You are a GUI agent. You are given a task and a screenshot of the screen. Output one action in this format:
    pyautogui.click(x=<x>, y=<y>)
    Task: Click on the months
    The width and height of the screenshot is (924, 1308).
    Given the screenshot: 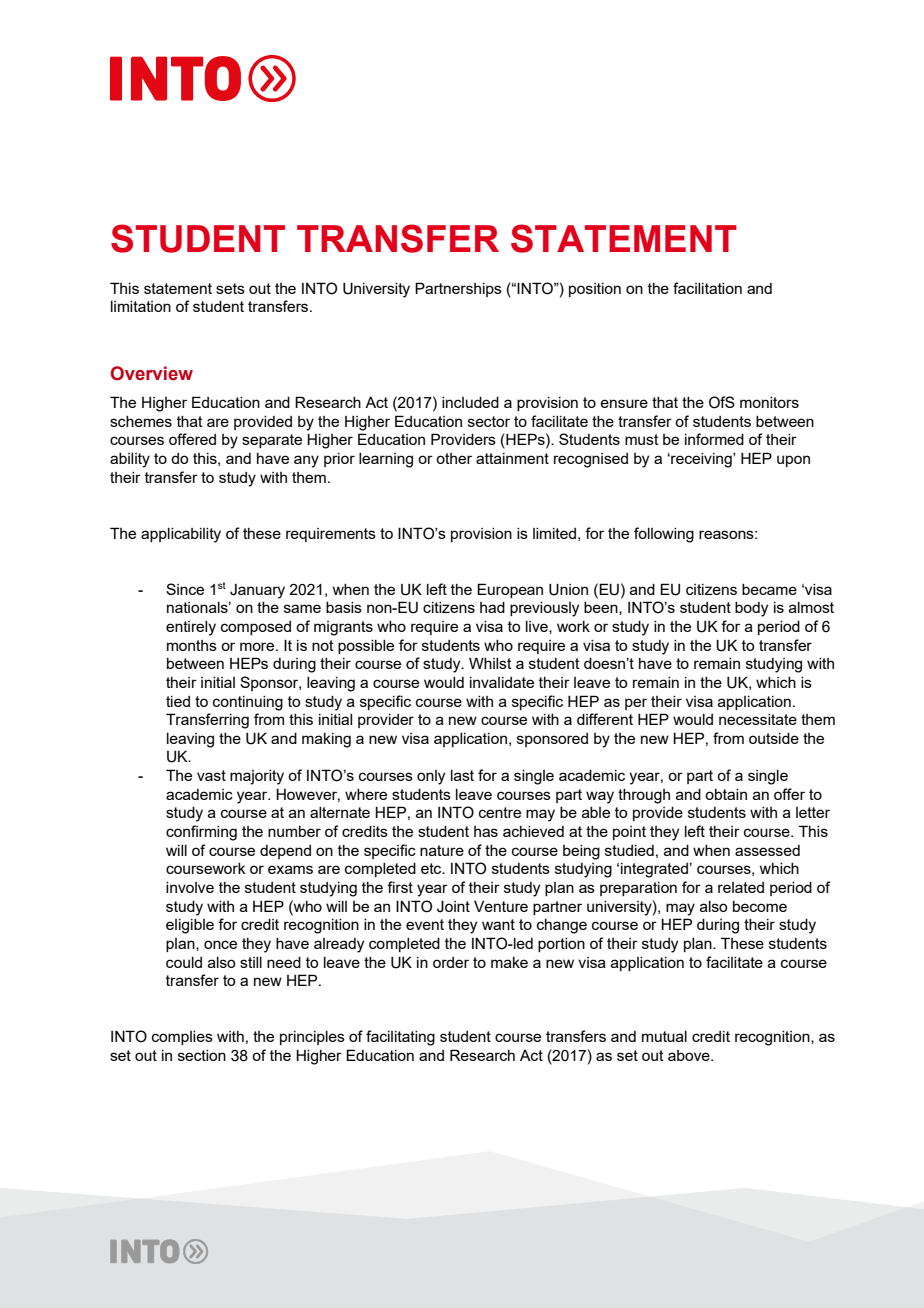 What is the action you would take?
    pyautogui.click(x=192, y=645)
